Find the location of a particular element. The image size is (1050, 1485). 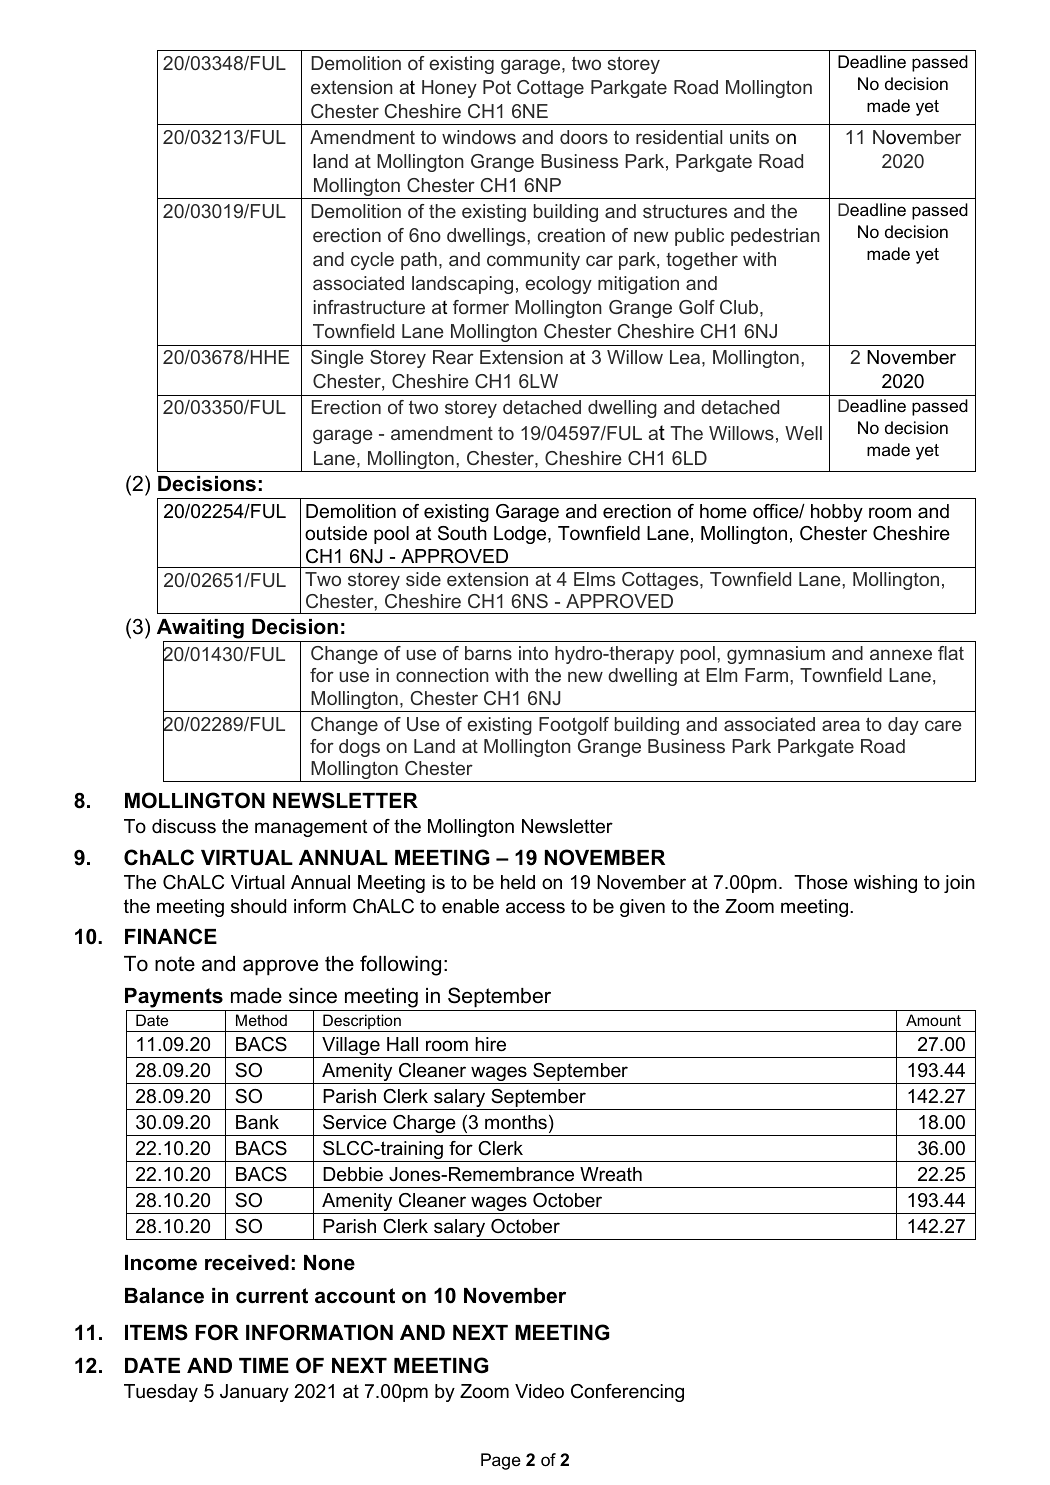

management is located at coordinates (311, 828).
